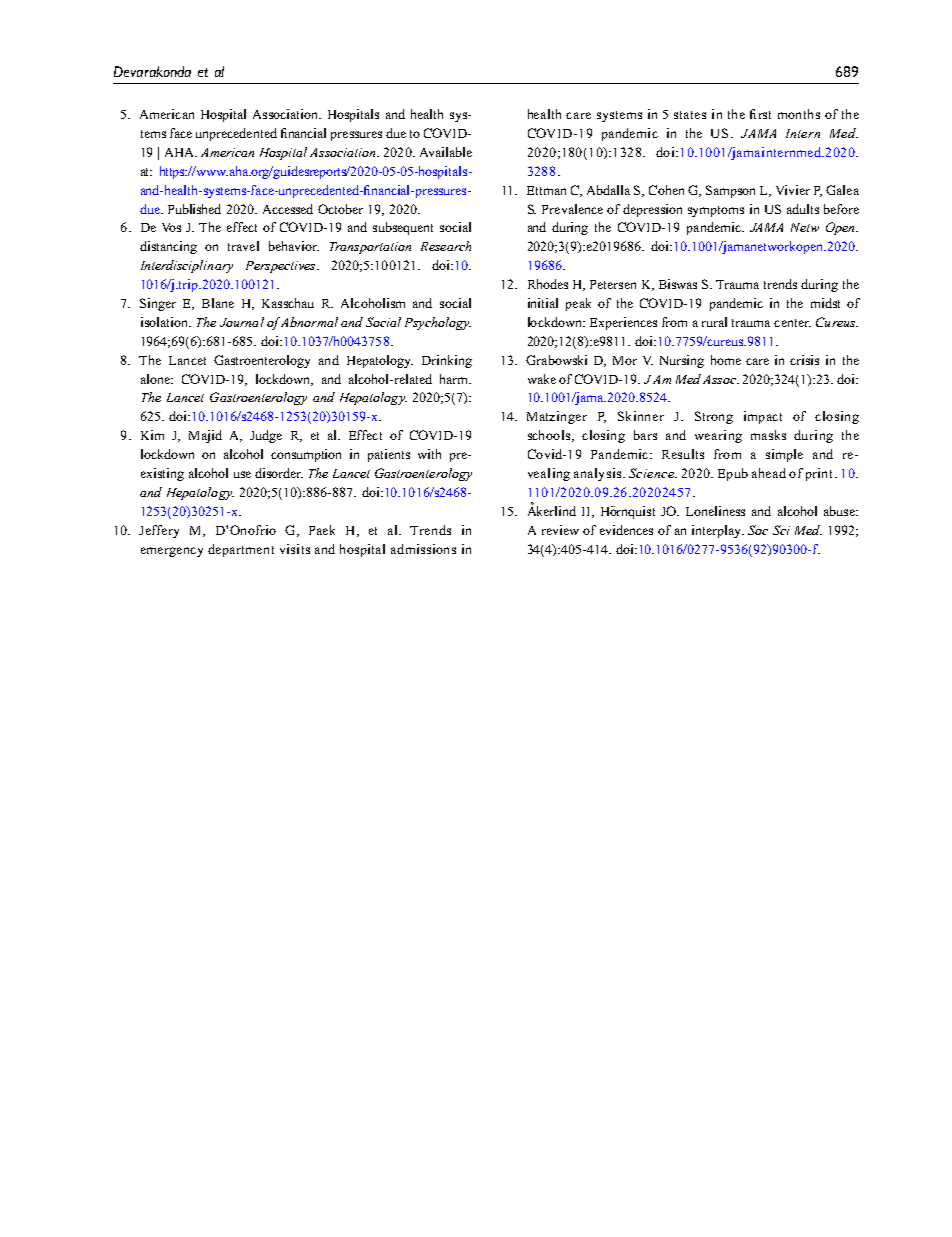  I want to click on months, so click(799, 114).
